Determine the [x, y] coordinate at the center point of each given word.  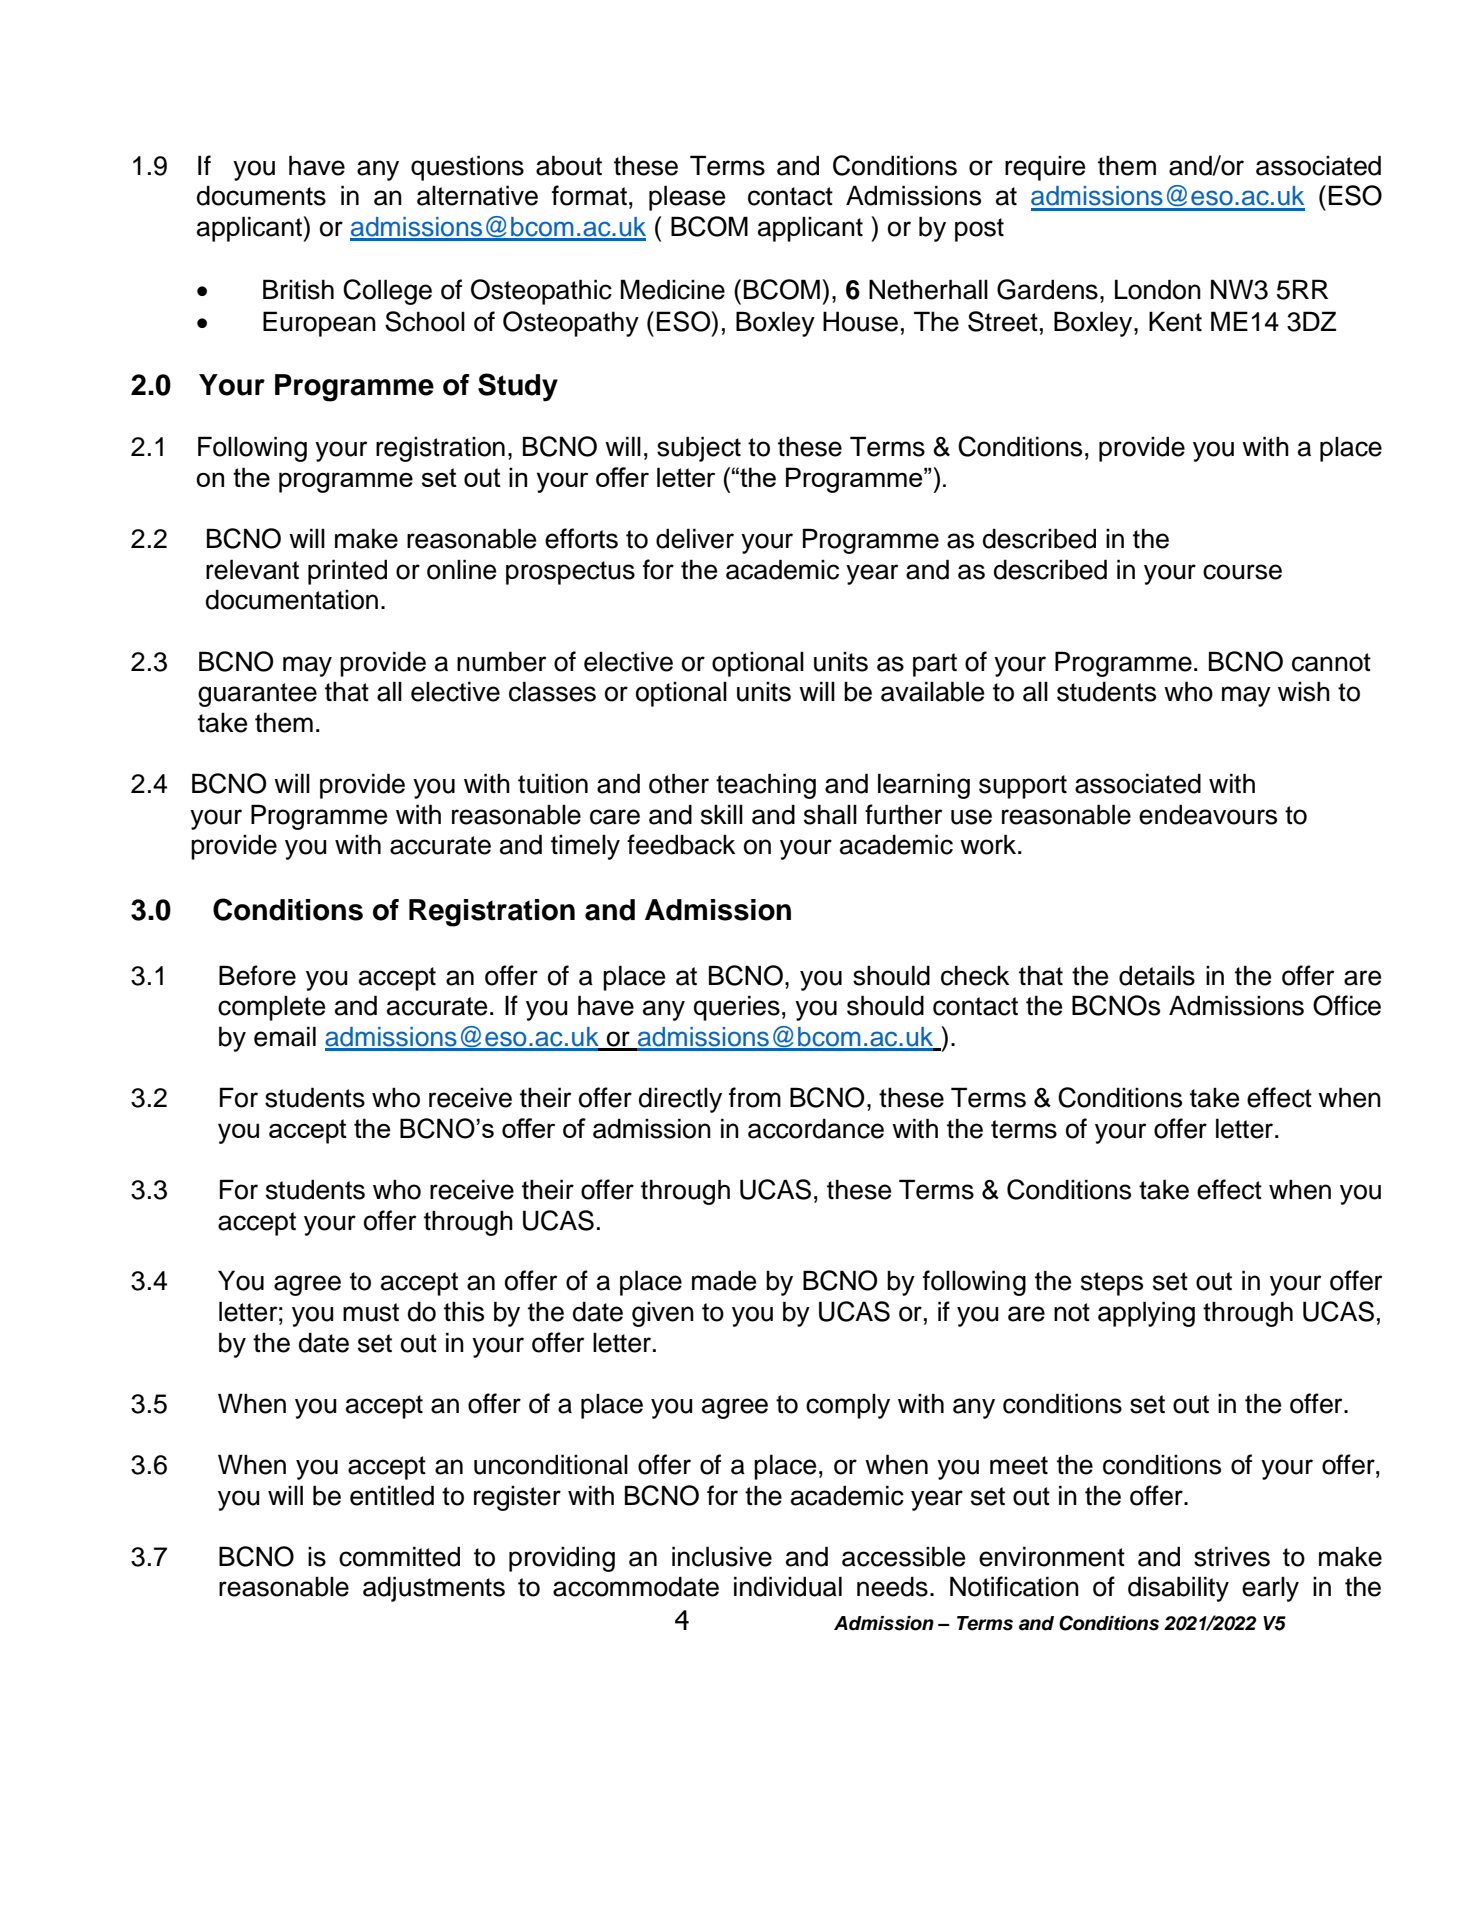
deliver [695, 538]
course [1242, 572]
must [371, 1312]
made [724, 1280]
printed [347, 572]
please [687, 198]
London [1158, 289]
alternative [477, 195]
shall [830, 814]
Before [257, 975]
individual [788, 1586]
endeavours [1208, 814]
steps [1112, 1284]
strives [1232, 1556]
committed [399, 1556]
